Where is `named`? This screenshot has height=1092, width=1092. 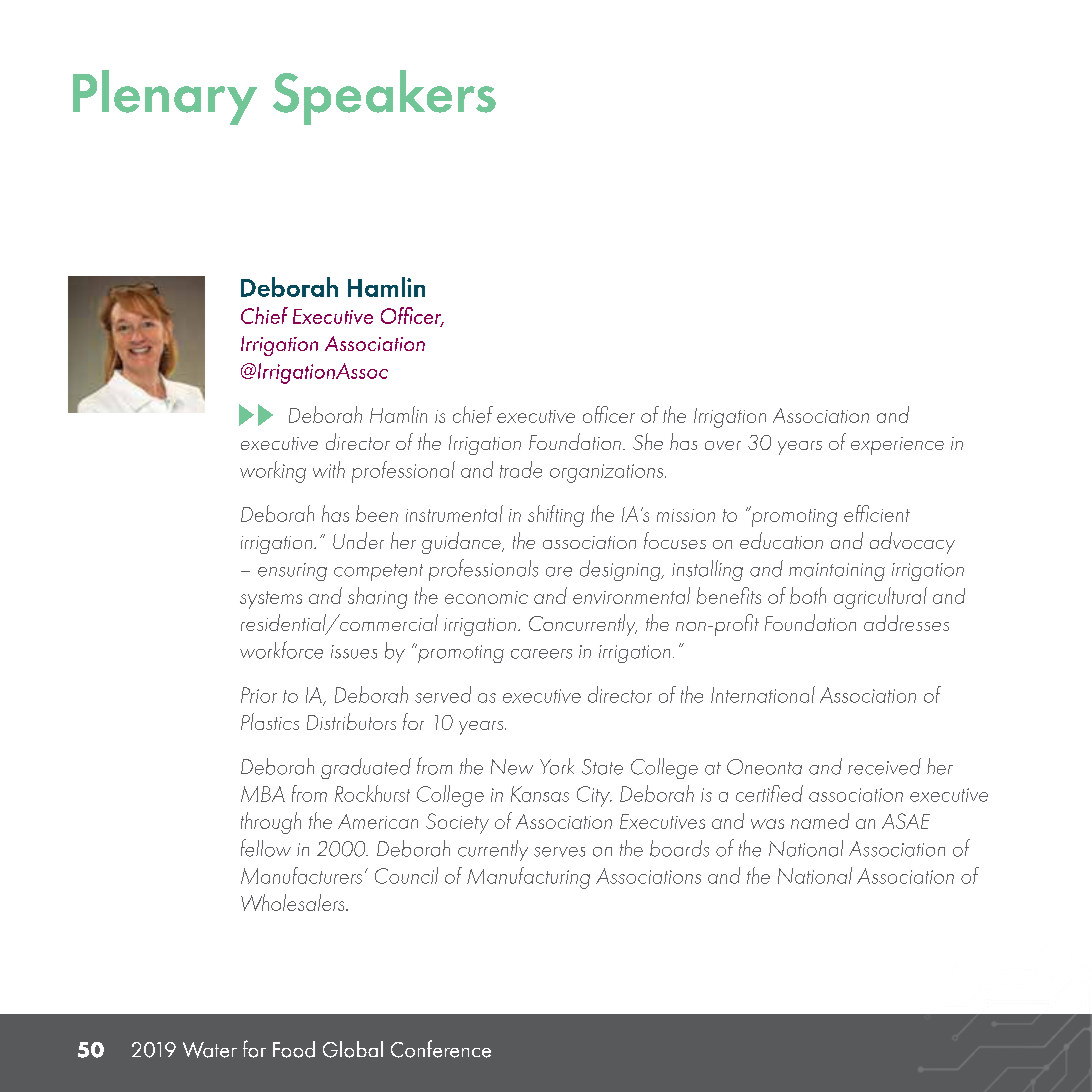
named is located at coordinates (820, 821).
